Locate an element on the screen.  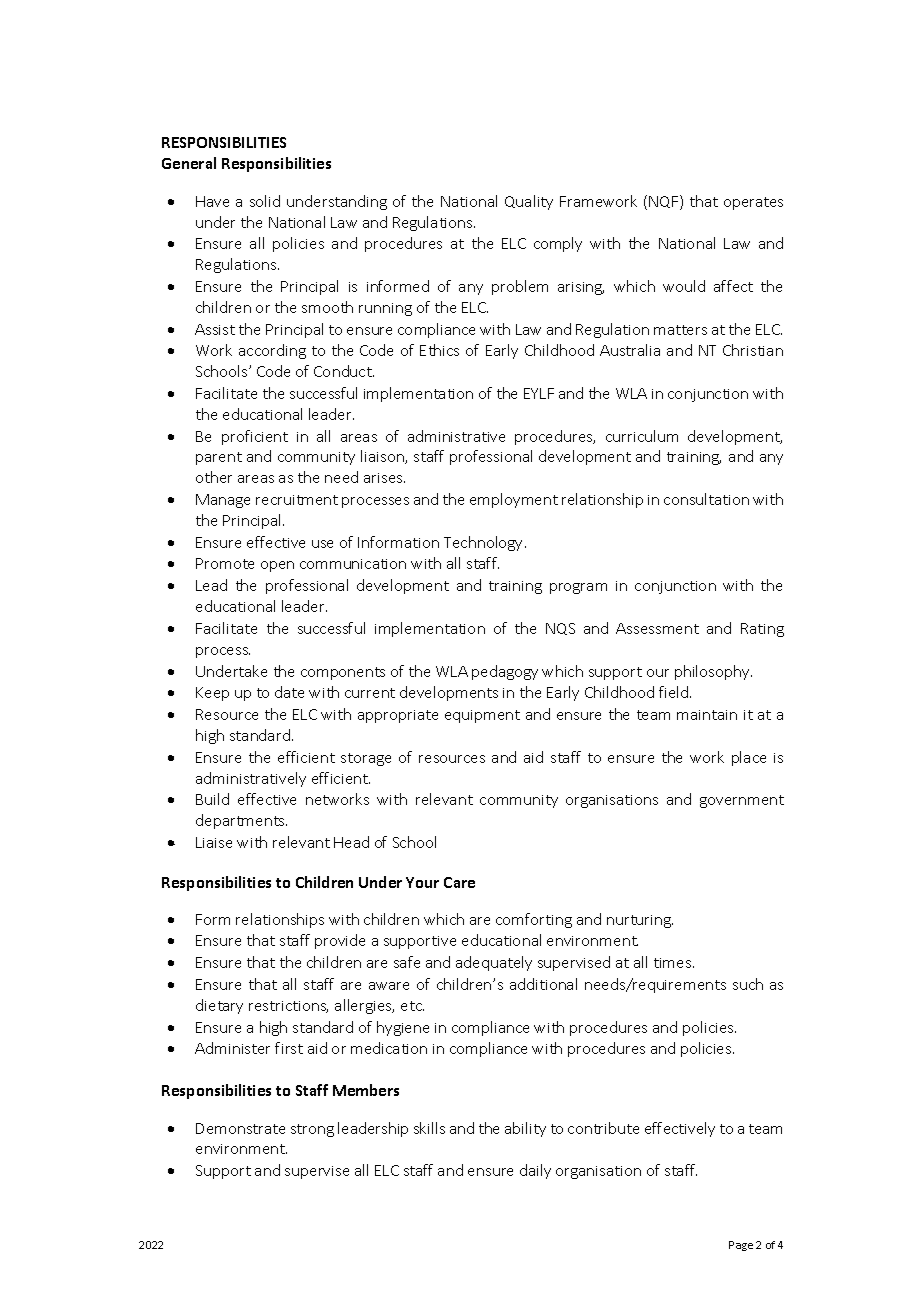
consultation is located at coordinates (706, 499).
